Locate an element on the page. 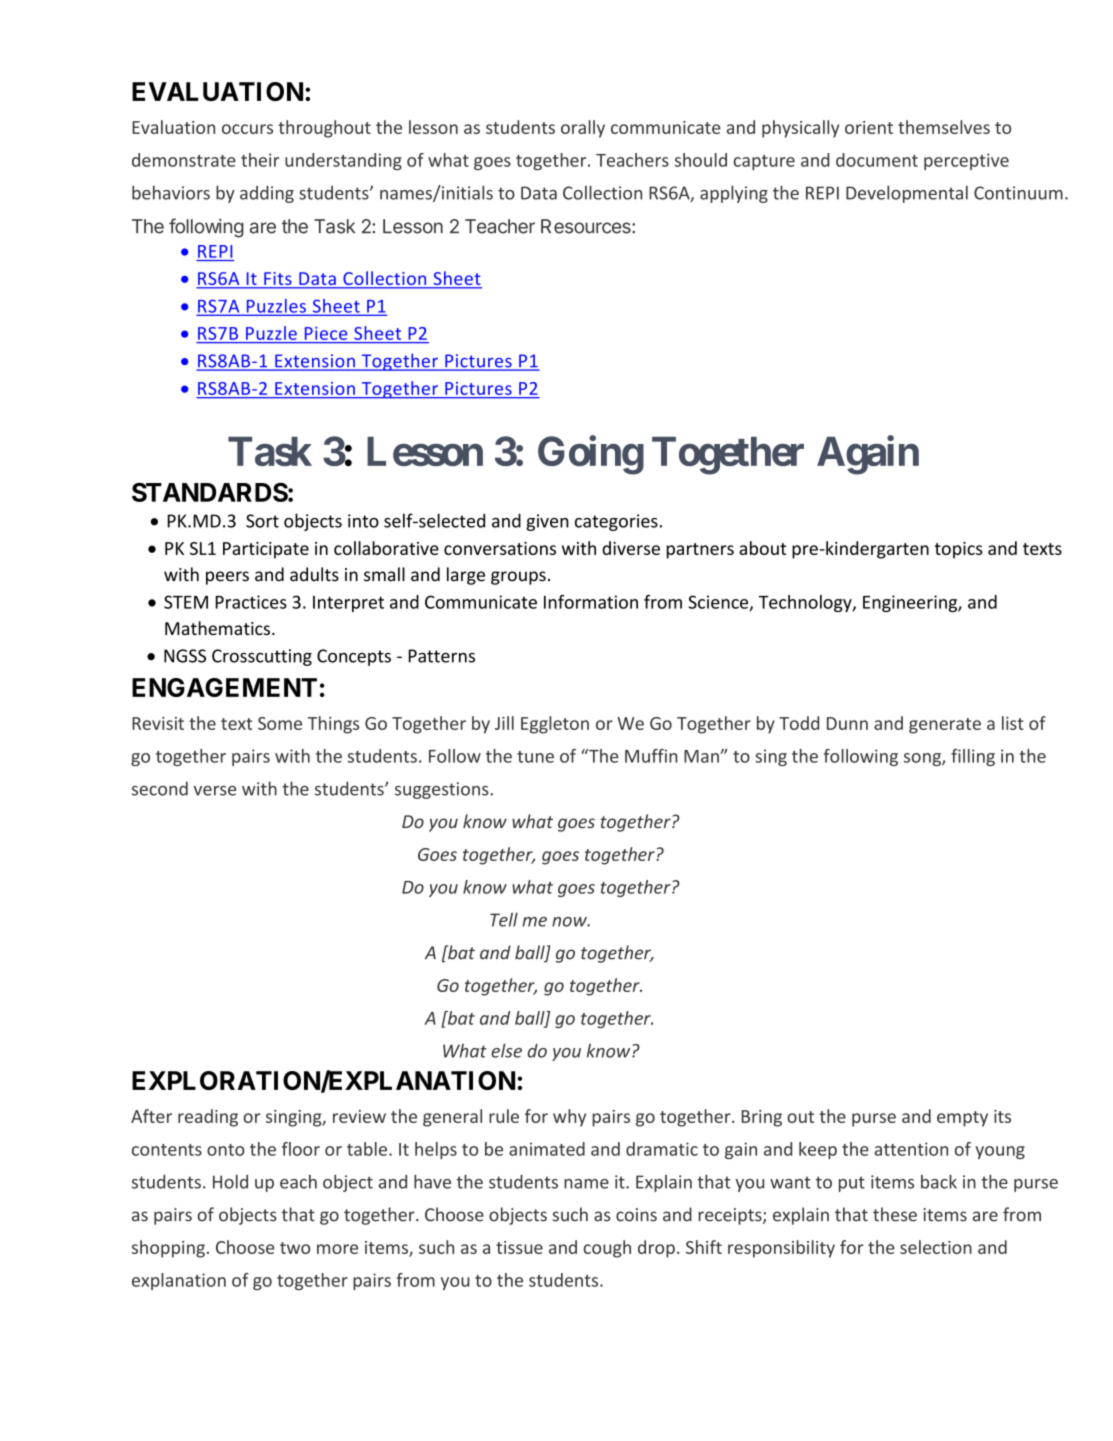 The width and height of the page is (1113, 1441). coins is located at coordinates (636, 1215).
